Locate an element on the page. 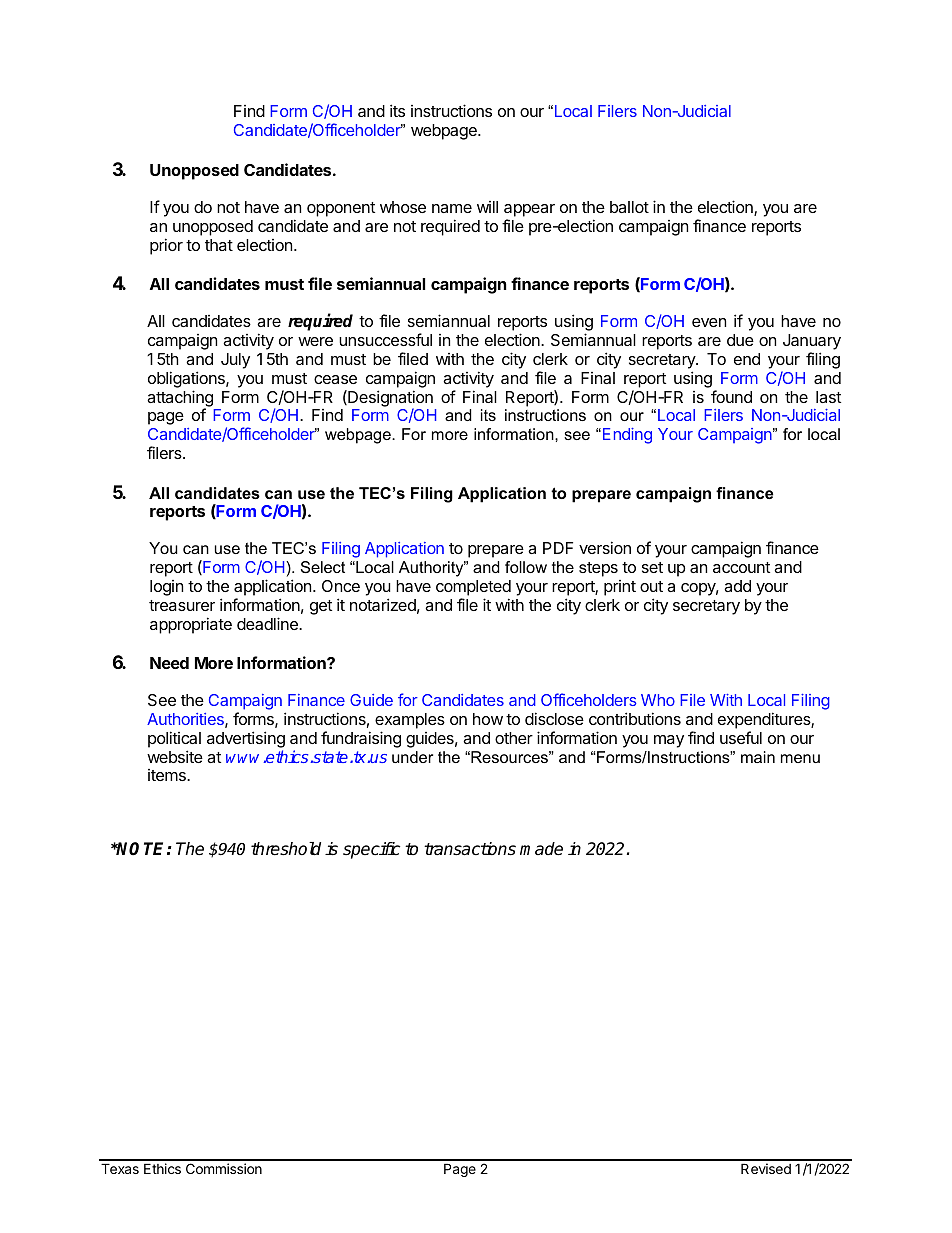  ballot is located at coordinates (629, 207).
